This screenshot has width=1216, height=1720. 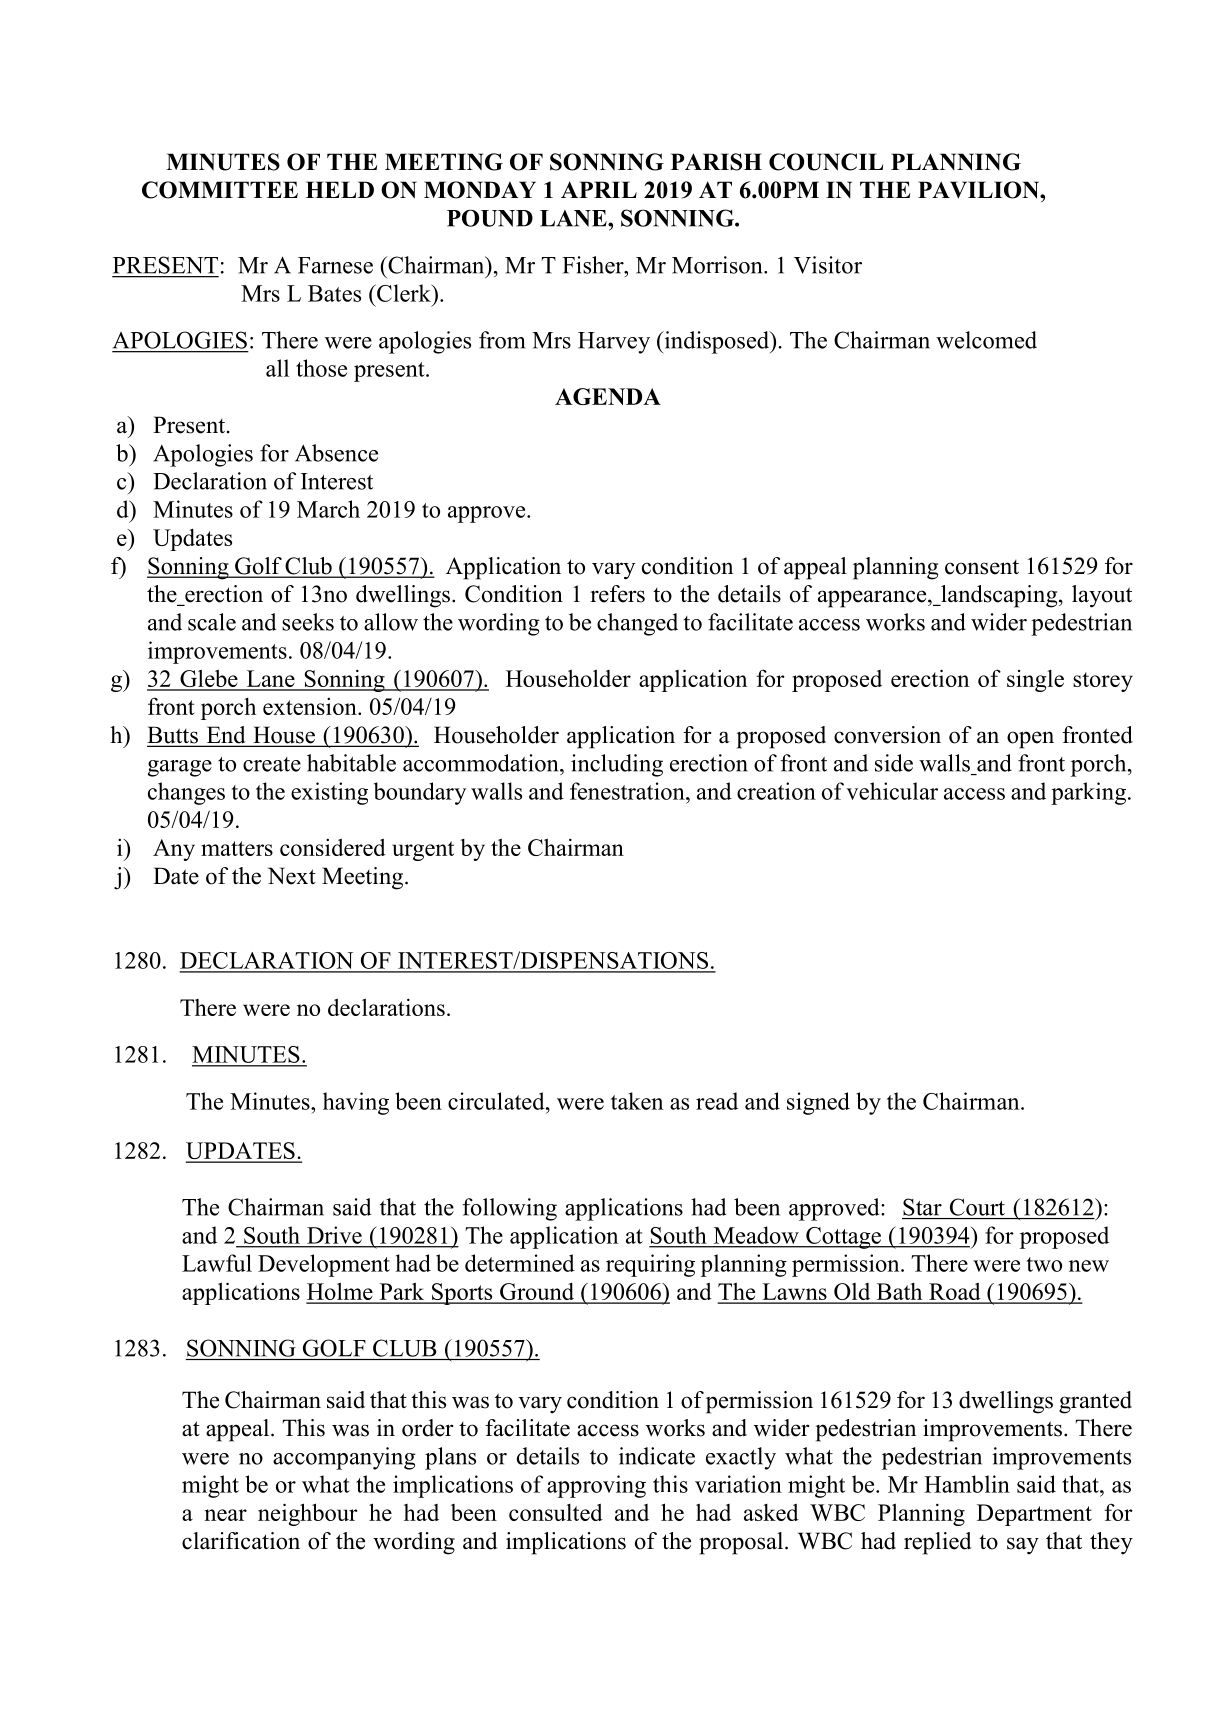 What do you see at coordinates (892, 791) in the screenshot?
I see `vehicular` at bounding box center [892, 791].
